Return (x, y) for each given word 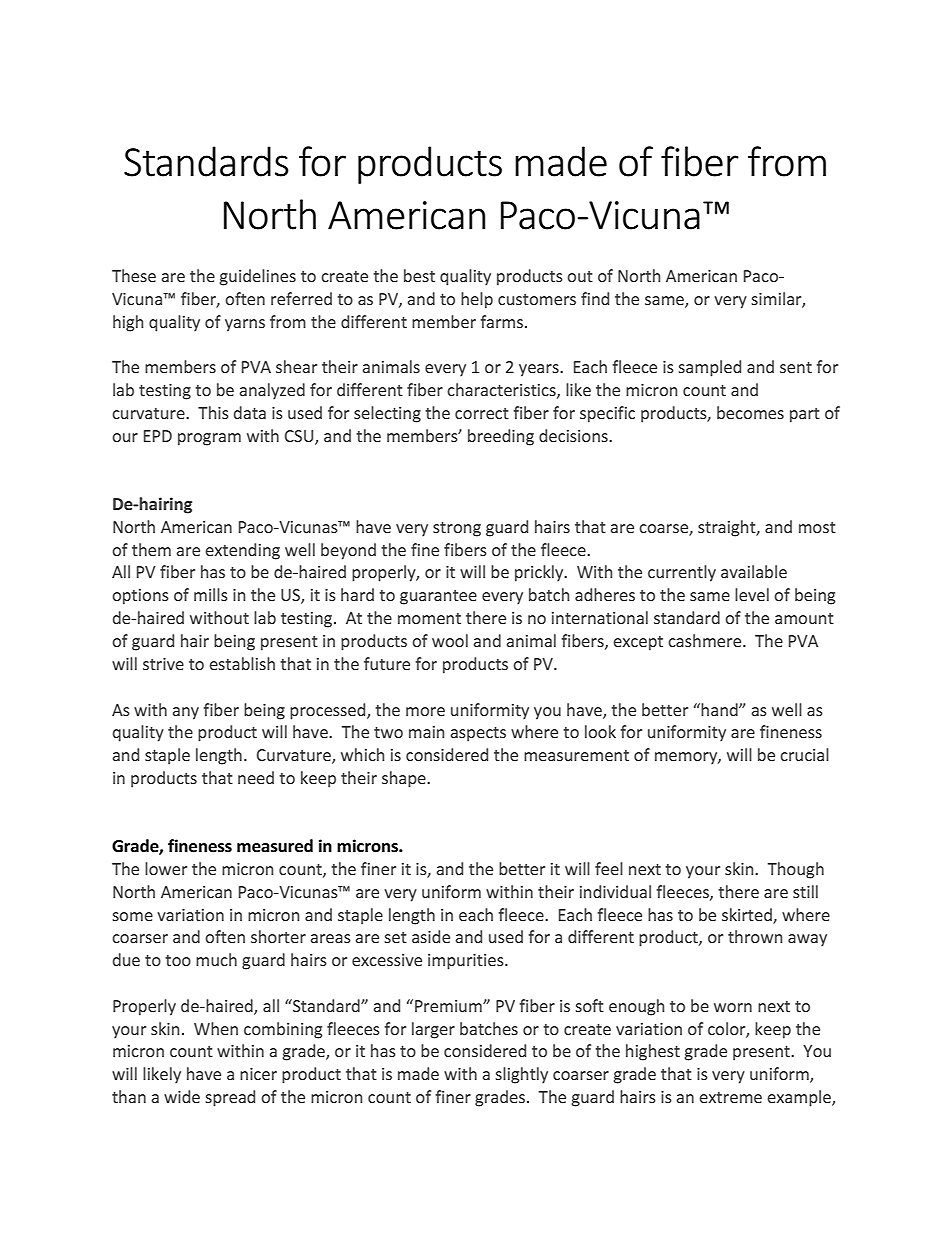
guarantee (438, 597)
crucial (804, 754)
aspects (478, 734)
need (256, 777)
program (209, 439)
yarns (245, 325)
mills (211, 594)
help (477, 300)
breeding (501, 437)
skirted (748, 915)
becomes (750, 412)
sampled (709, 368)
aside (431, 936)
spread (230, 1098)
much (216, 959)
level (752, 594)
